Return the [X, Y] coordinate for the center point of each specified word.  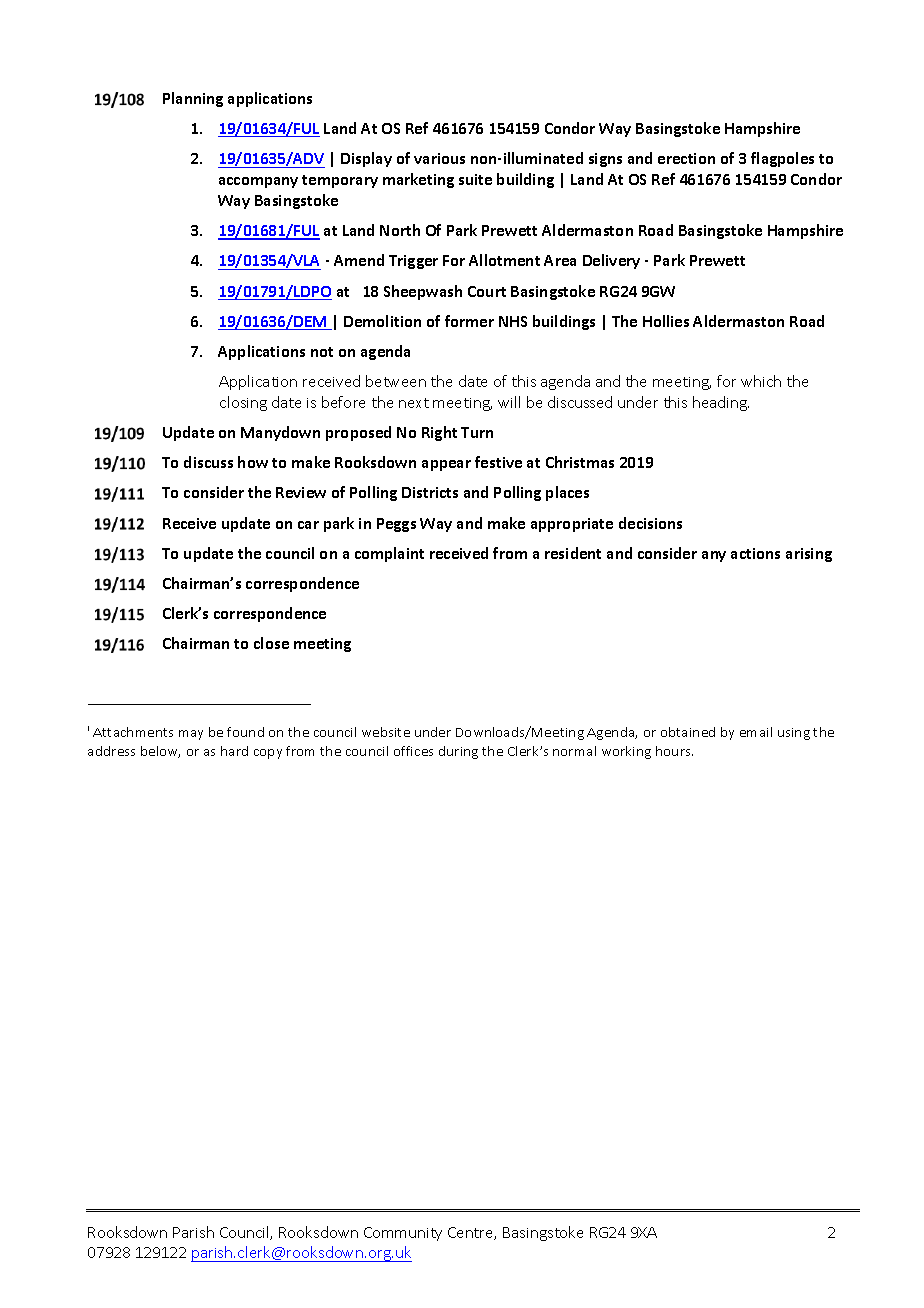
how [253, 462]
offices [413, 751]
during [458, 752]
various [439, 158]
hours [674, 751]
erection [686, 158]
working [626, 752]
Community [403, 1234]
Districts [430, 492]
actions [755, 553]
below [160, 752]
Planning [193, 99]
